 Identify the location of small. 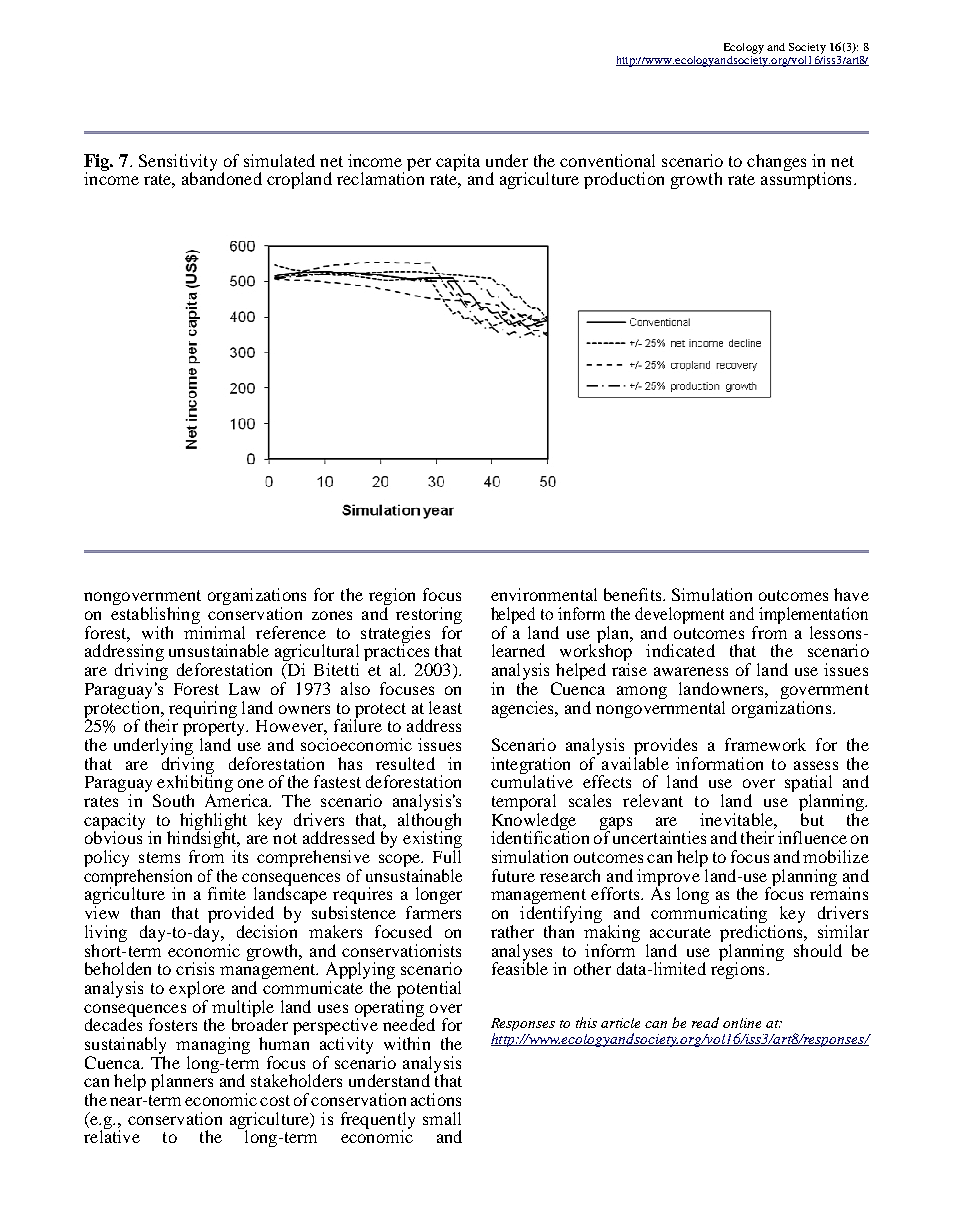
(442, 1118).
